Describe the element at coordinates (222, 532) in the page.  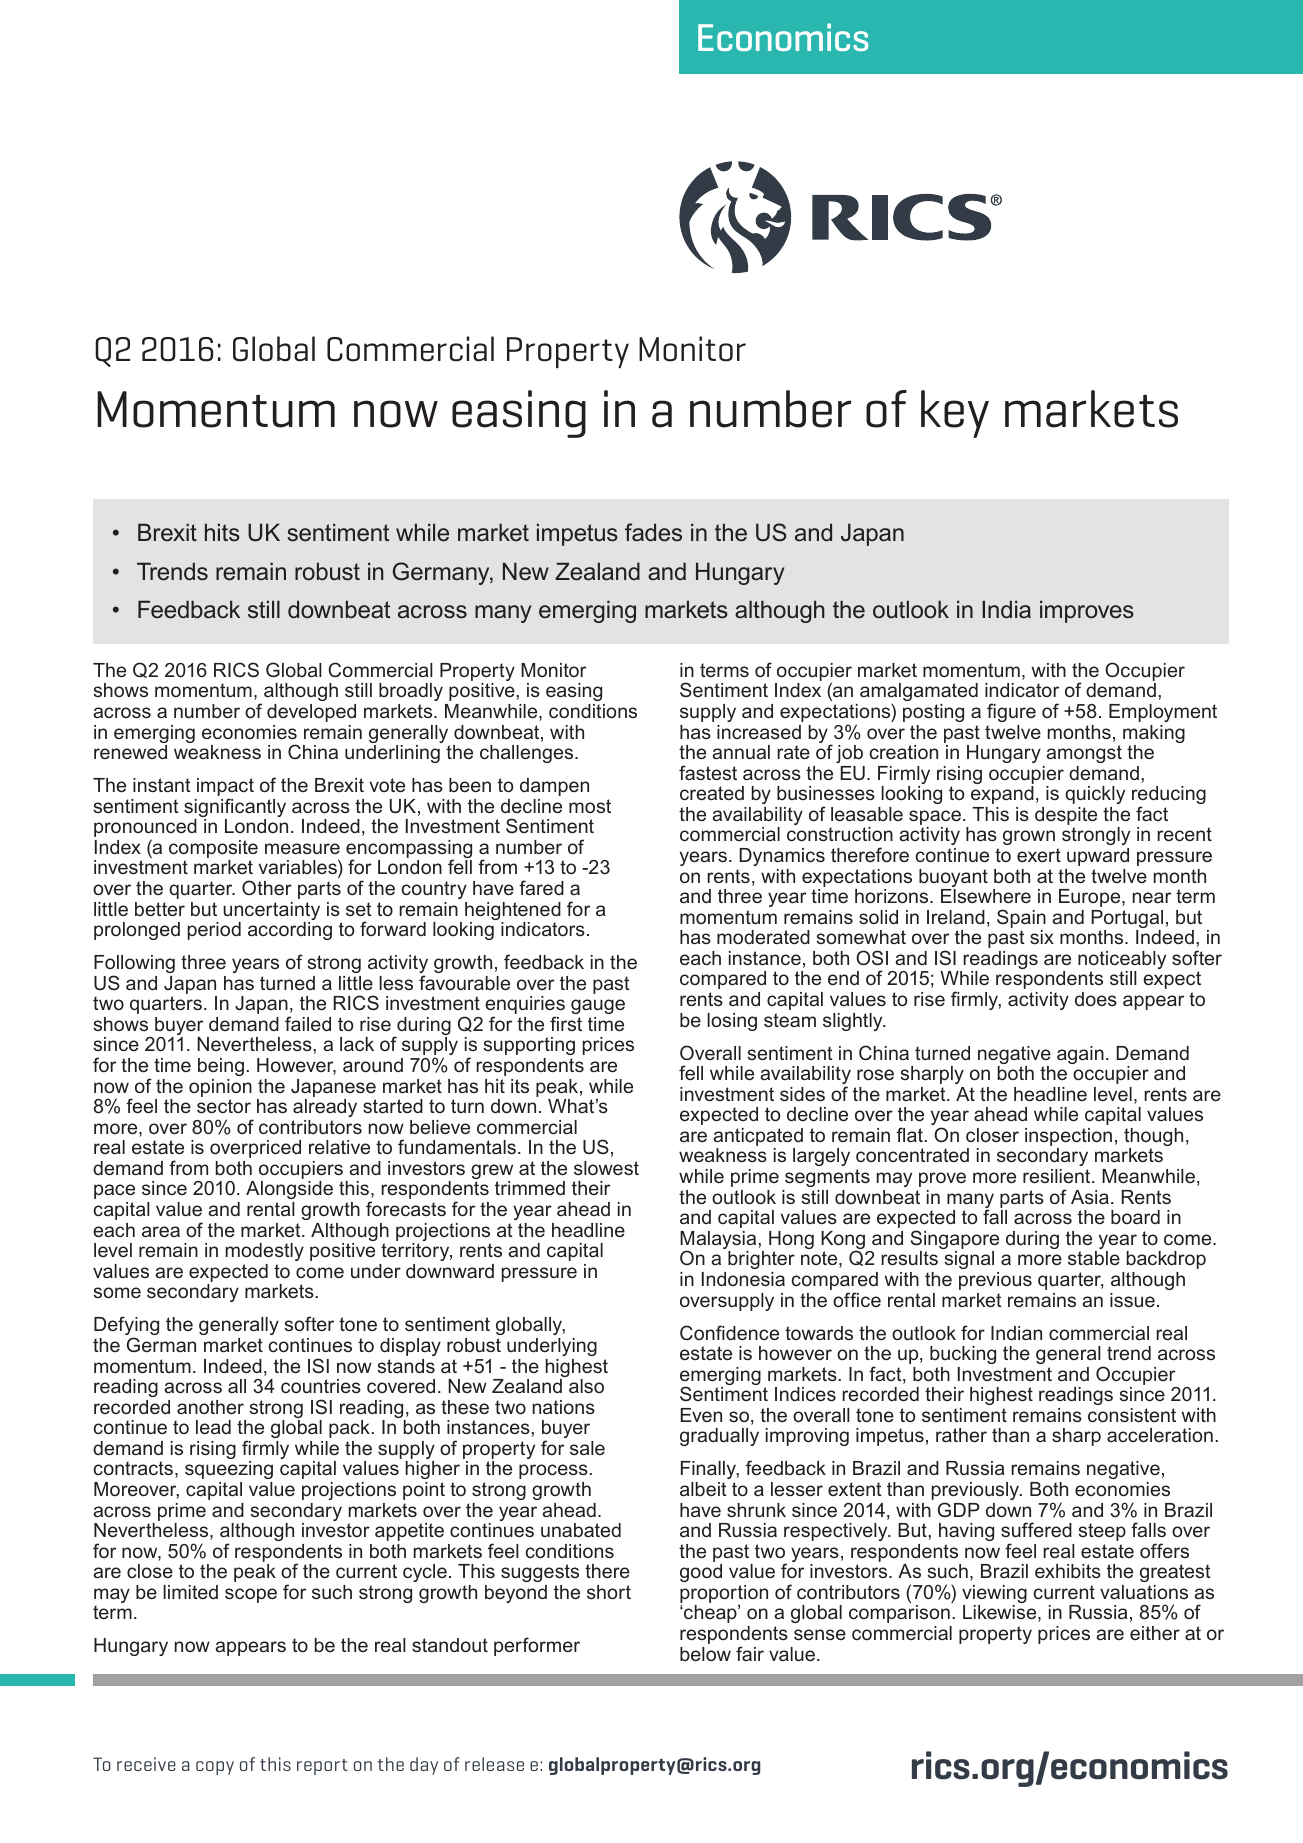
I see `hits` at that location.
